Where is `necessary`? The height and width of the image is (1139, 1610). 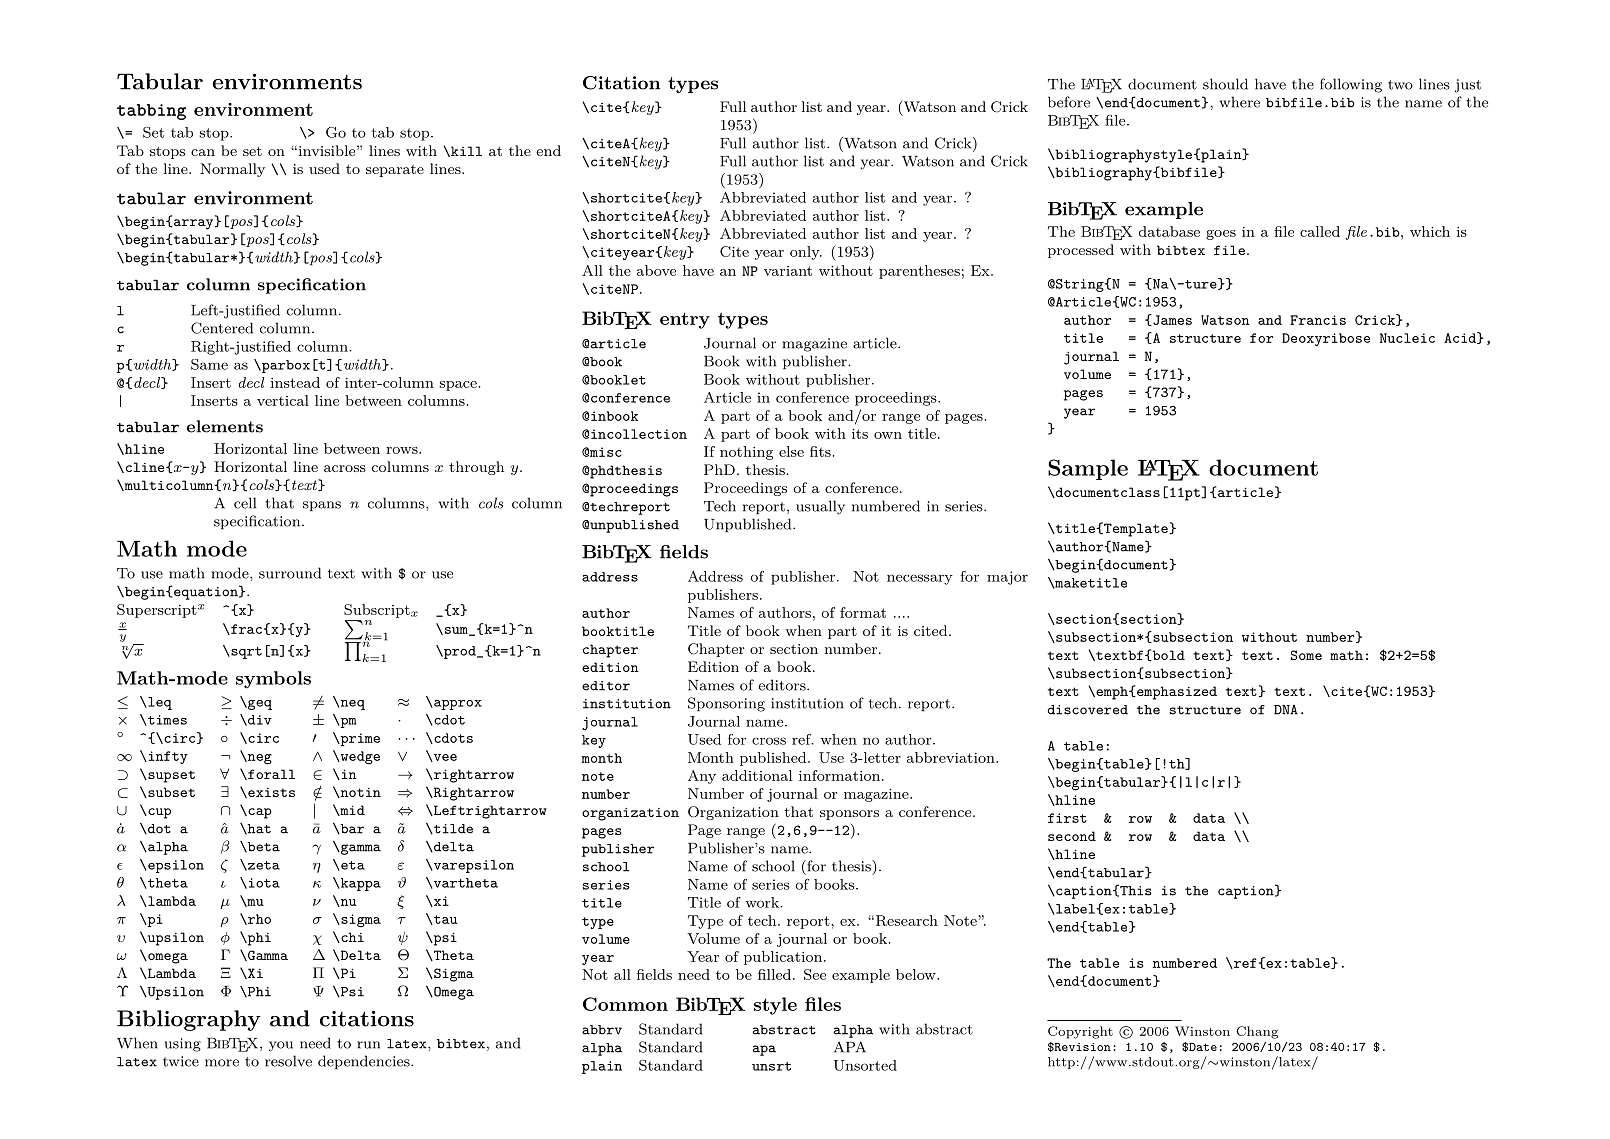 necessary is located at coordinates (920, 579).
